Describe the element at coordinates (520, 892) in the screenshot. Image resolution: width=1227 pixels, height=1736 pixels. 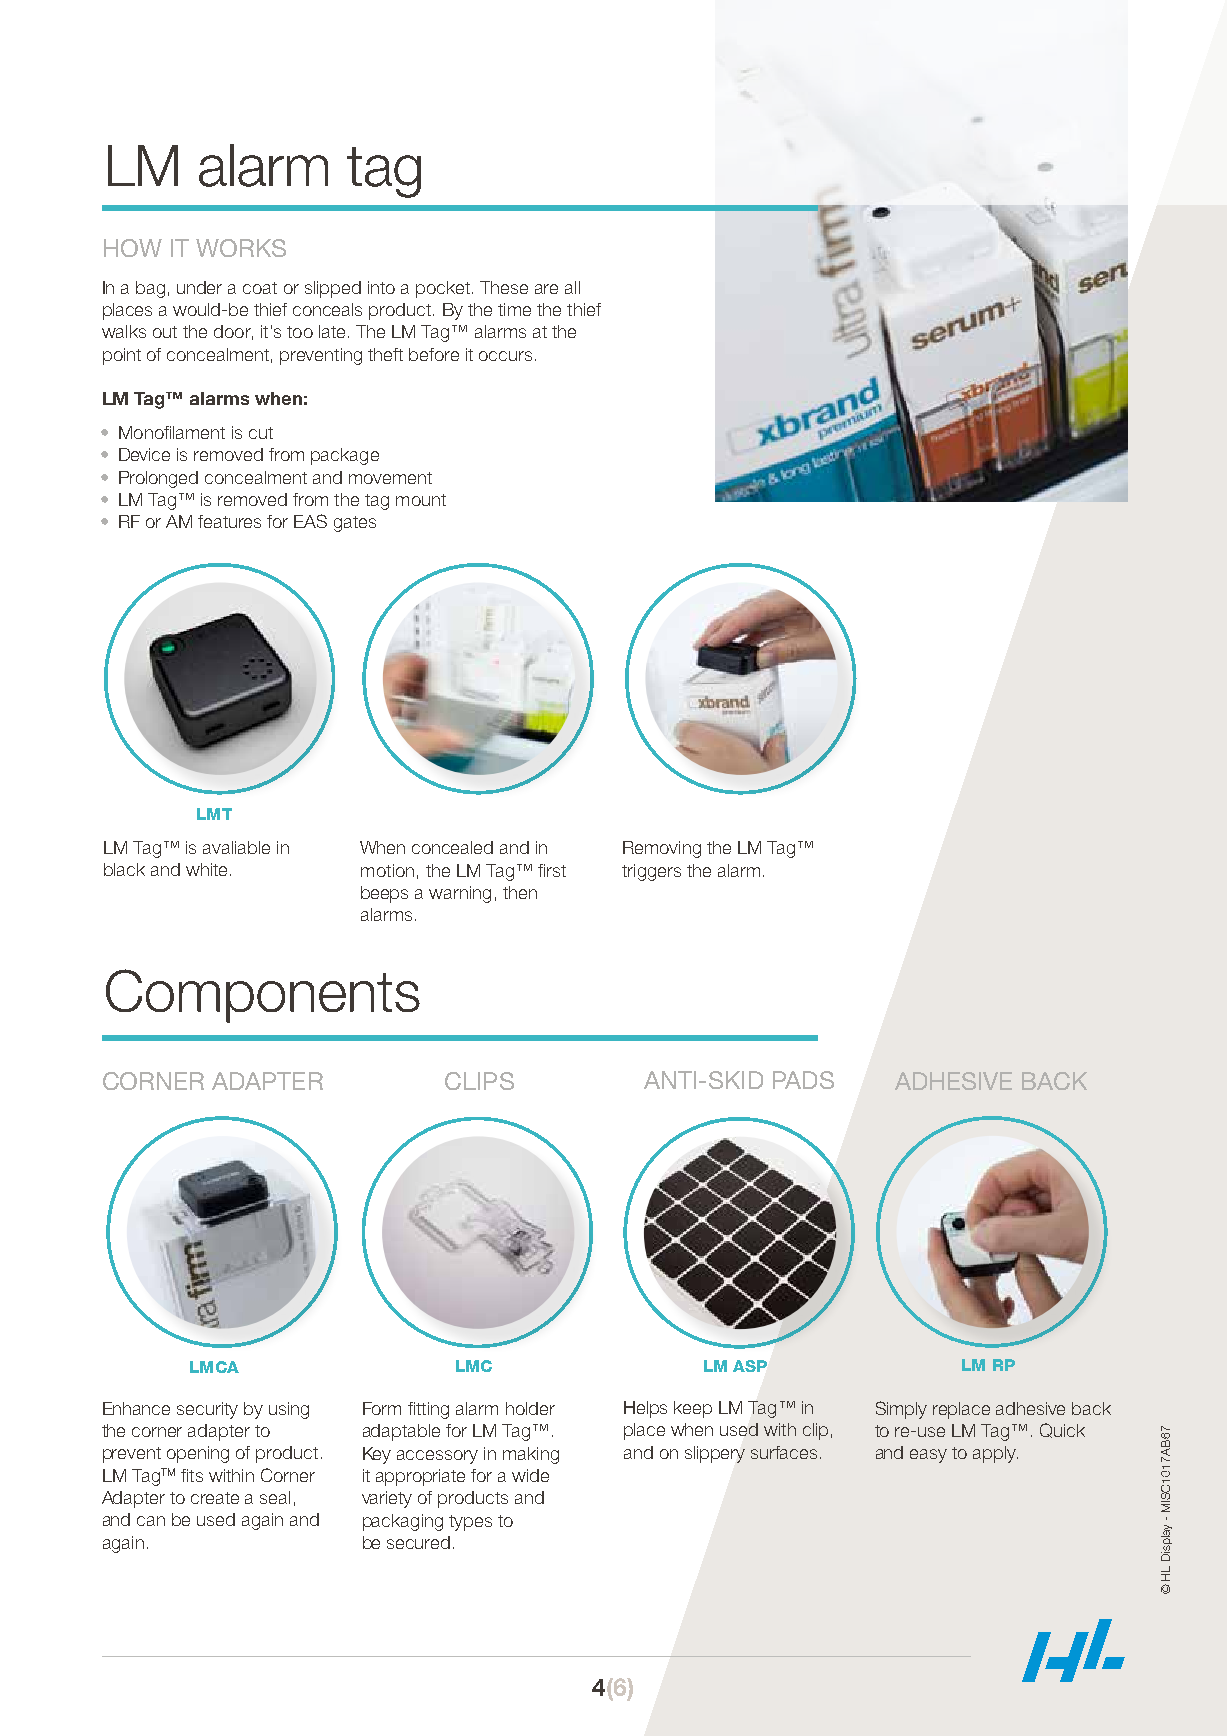
I see `then` at that location.
